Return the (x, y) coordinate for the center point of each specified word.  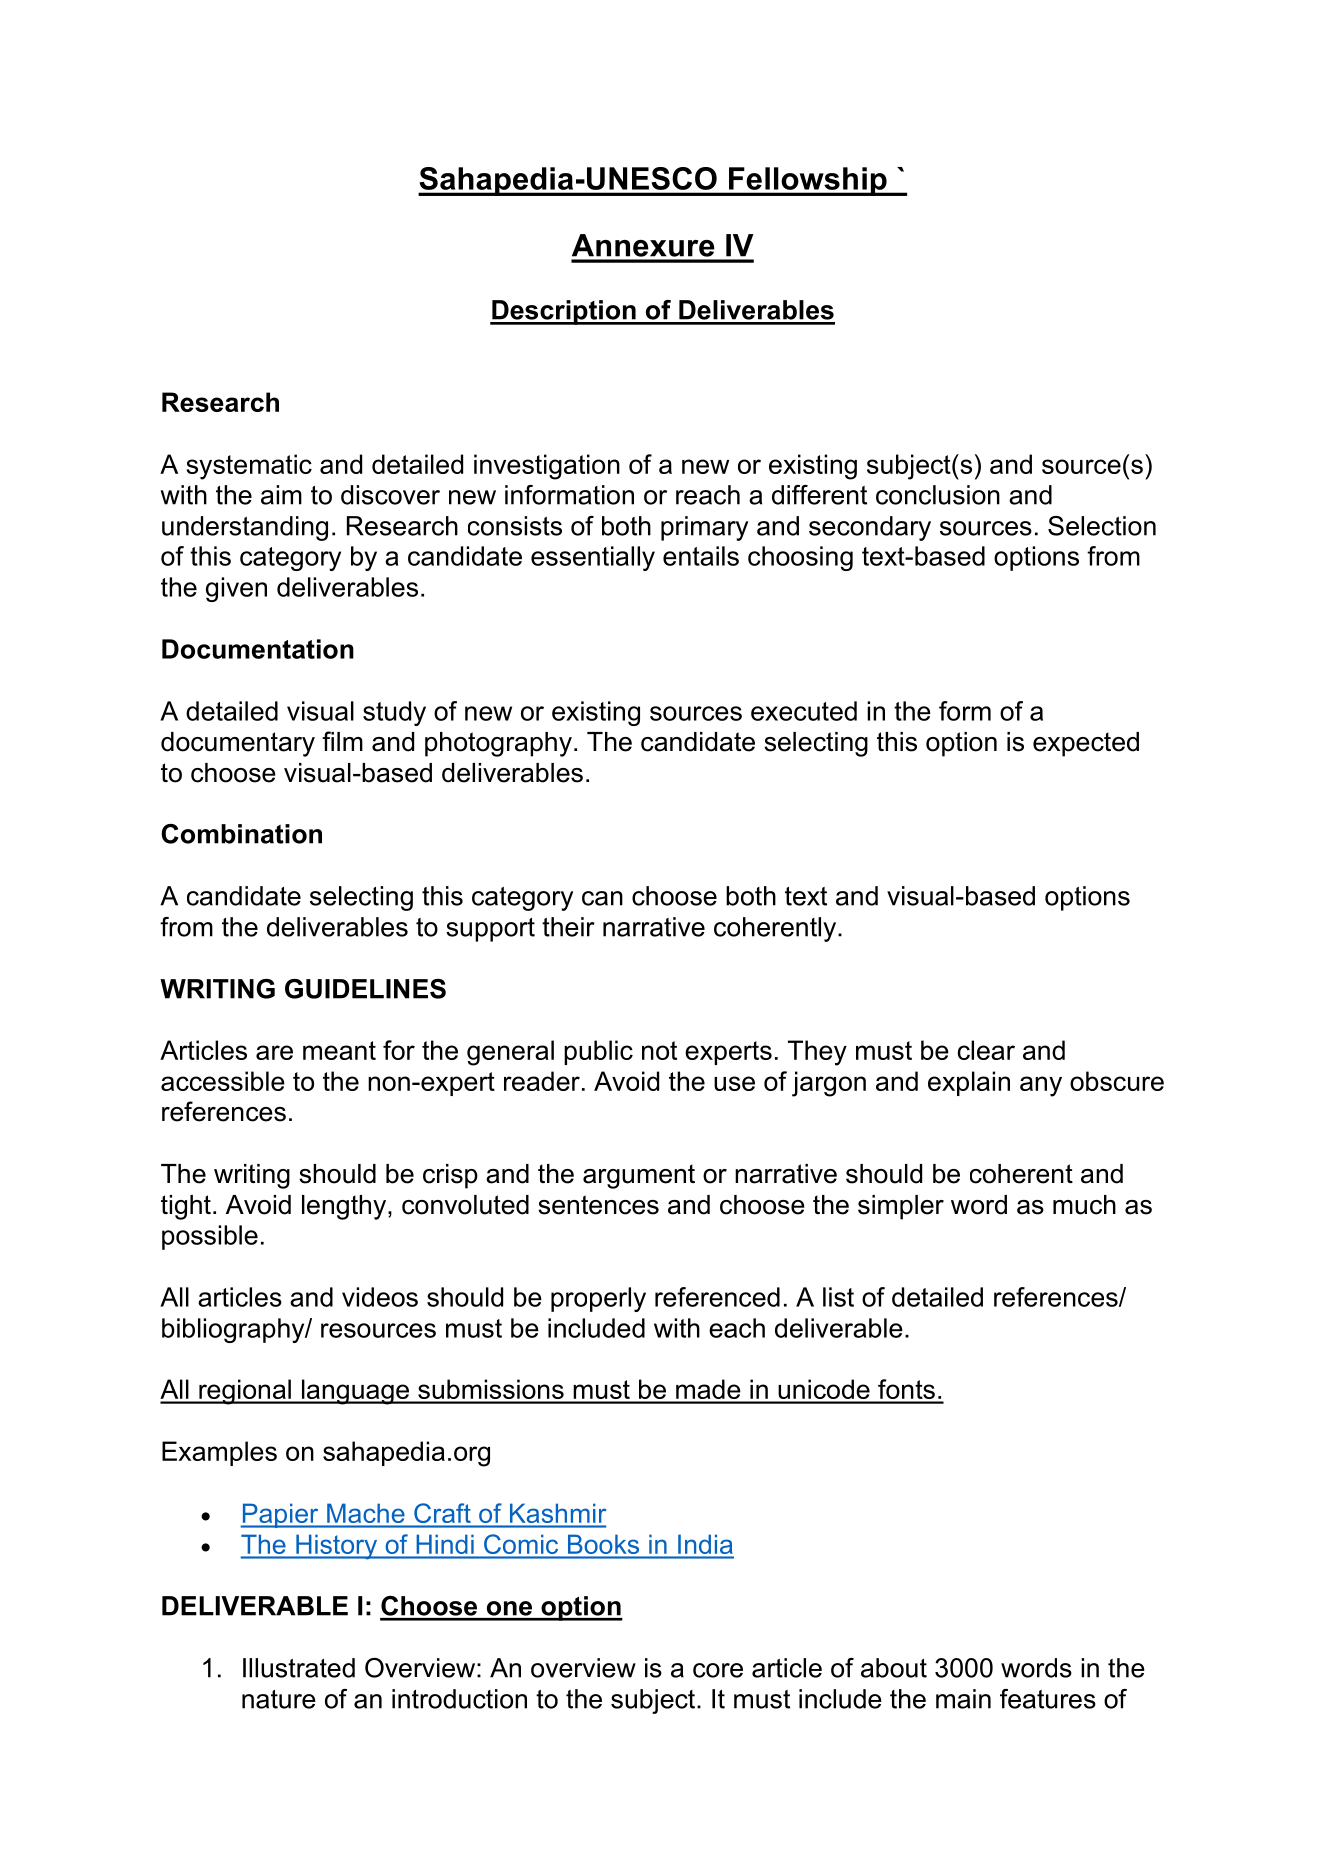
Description (564, 312)
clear (986, 1050)
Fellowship (808, 181)
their (568, 927)
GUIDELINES (365, 989)
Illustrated (299, 1668)
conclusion (938, 495)
